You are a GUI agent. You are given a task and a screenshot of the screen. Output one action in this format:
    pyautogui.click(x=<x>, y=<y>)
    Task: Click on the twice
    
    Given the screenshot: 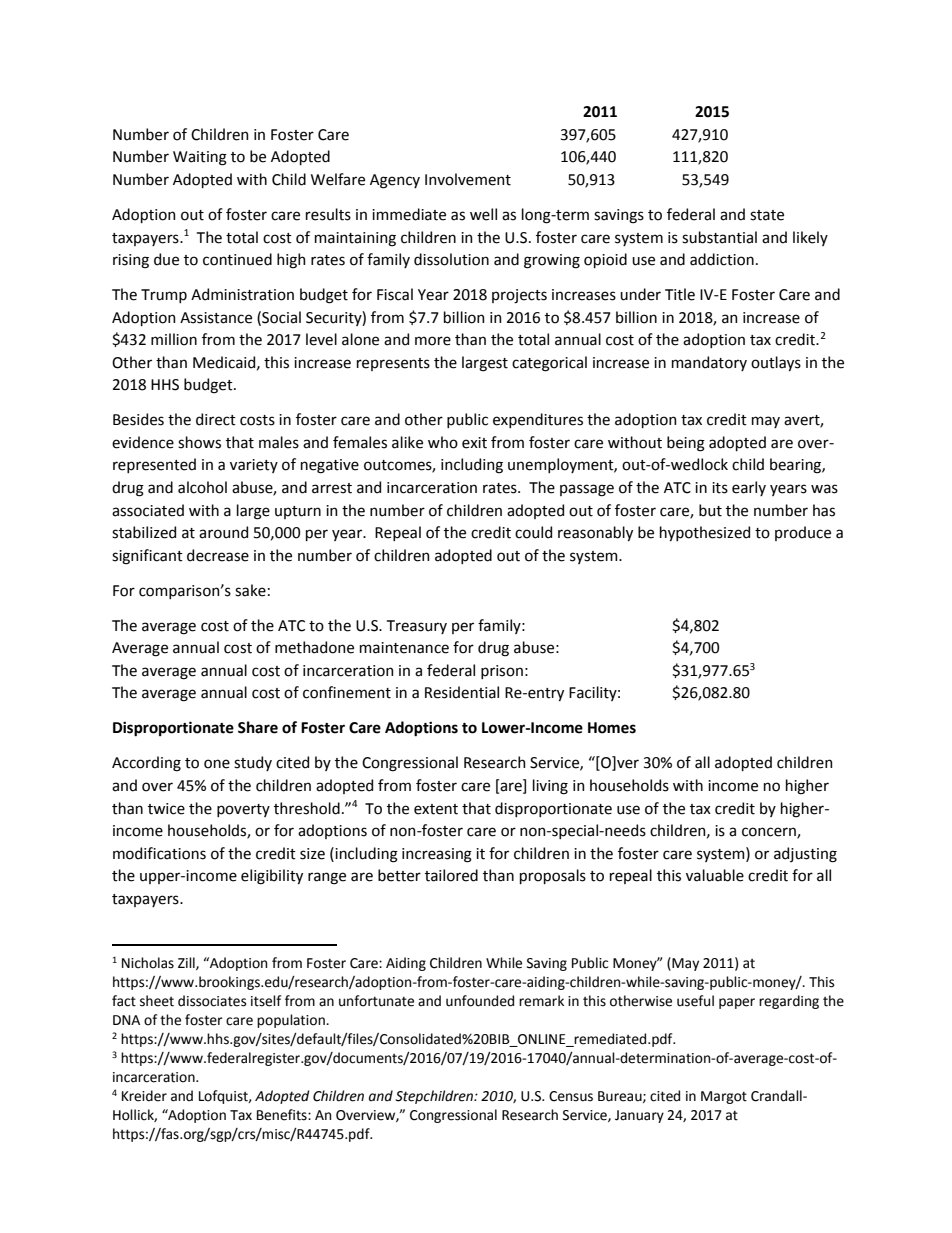 What is the action you would take?
    pyautogui.click(x=166, y=809)
